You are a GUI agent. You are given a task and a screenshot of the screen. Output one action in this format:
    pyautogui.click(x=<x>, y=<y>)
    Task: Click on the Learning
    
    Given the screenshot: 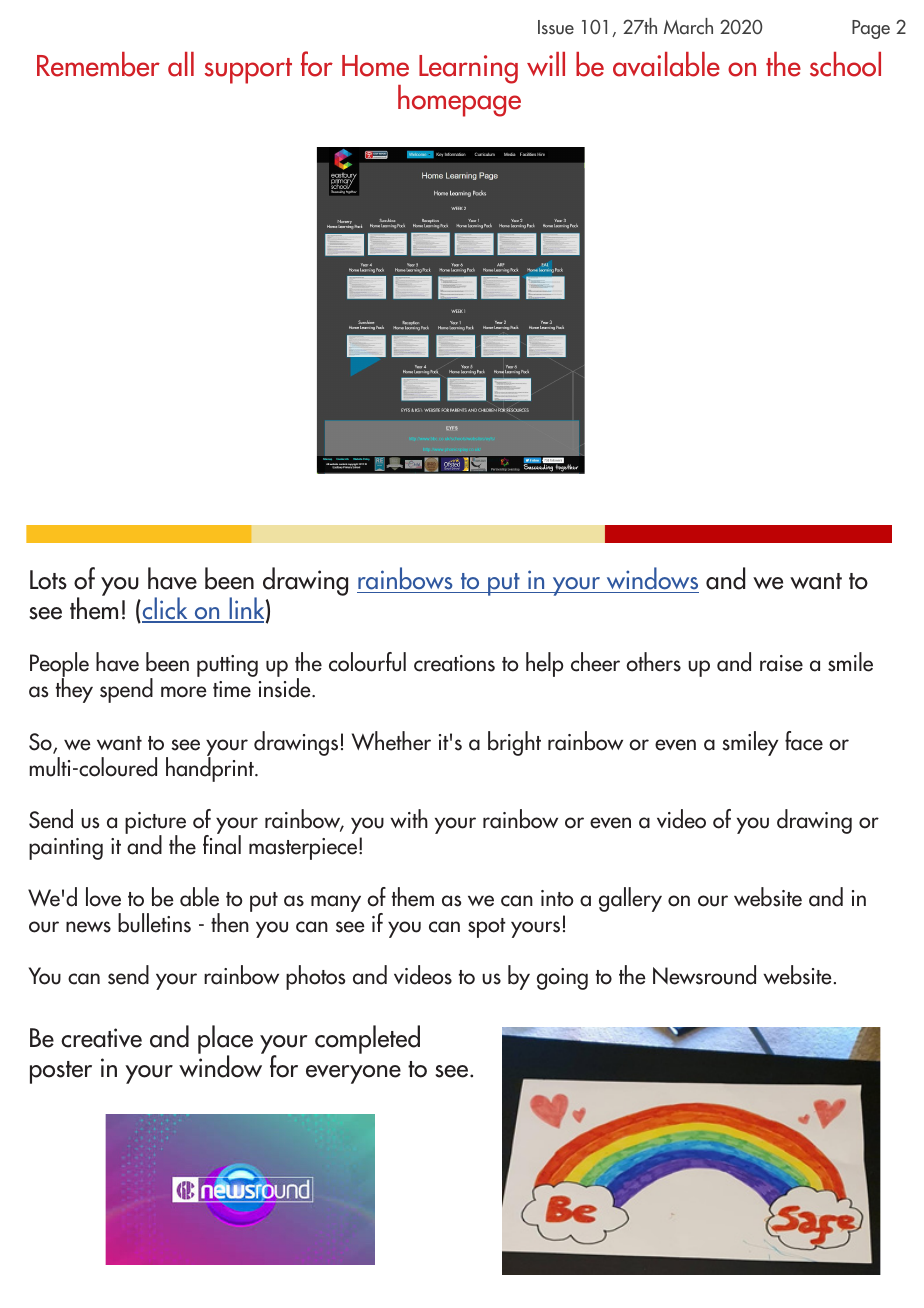 What is the action you would take?
    pyautogui.click(x=468, y=69)
